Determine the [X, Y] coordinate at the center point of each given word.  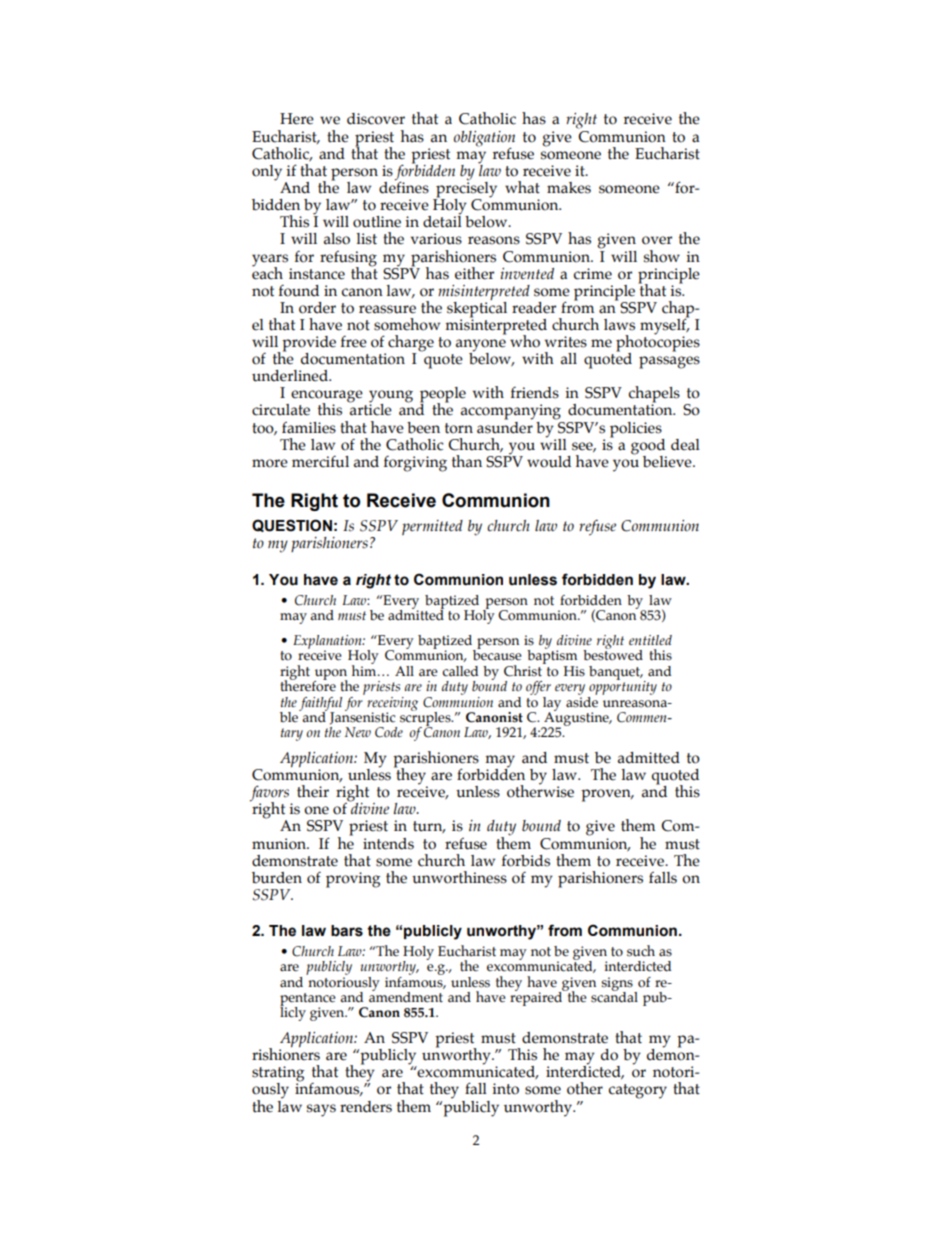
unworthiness [459, 877]
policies [636, 430]
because [497, 654]
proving [353, 880]
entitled [650, 640]
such [641, 951]
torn [459, 428]
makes [569, 188]
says [321, 1110]
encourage [327, 397]
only [267, 173]
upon [330, 675]
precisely [466, 188]
